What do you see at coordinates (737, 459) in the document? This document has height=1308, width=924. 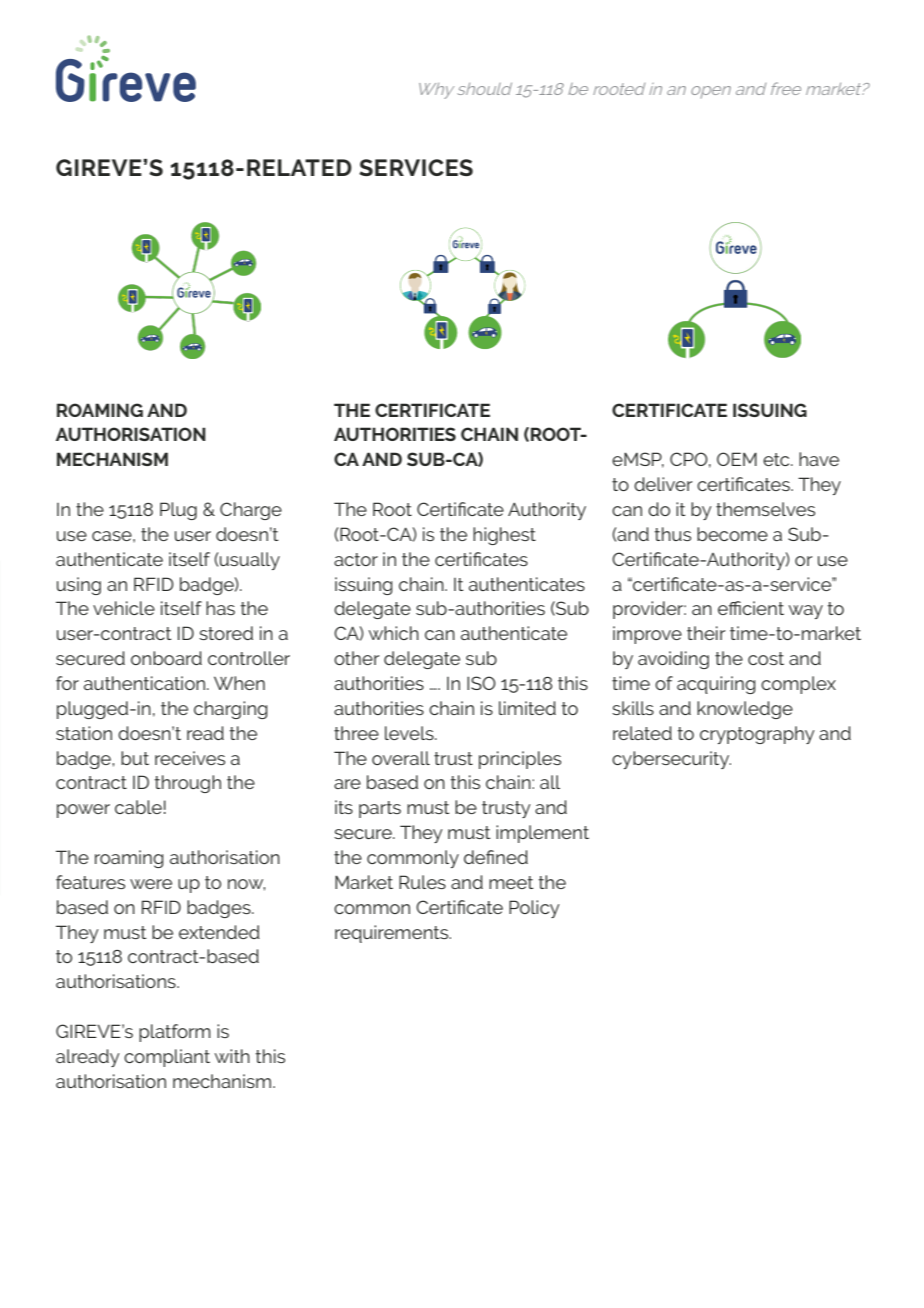 I see `OEM` at bounding box center [737, 459].
